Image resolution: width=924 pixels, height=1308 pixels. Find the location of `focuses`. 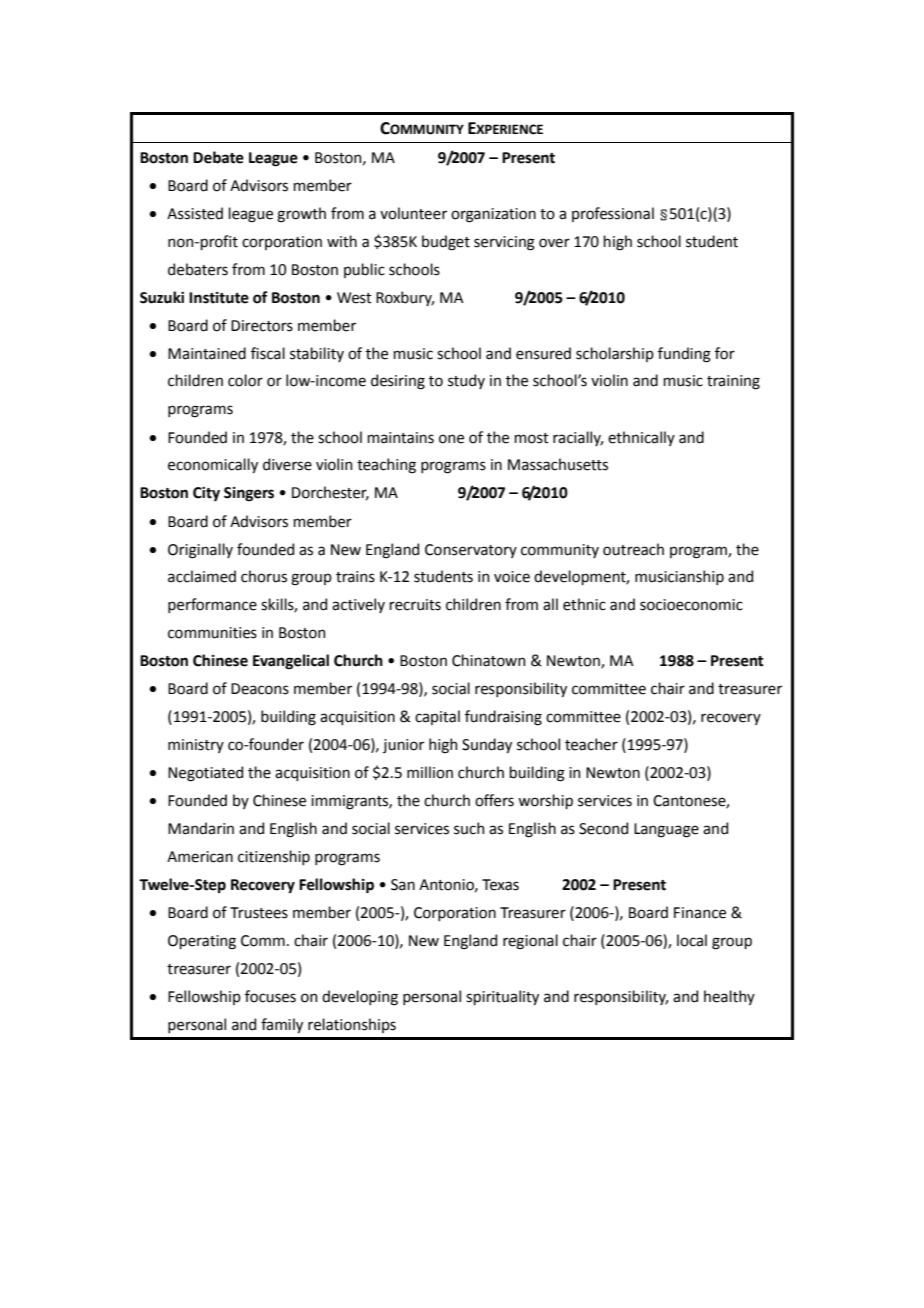

focuses is located at coordinates (270, 996).
